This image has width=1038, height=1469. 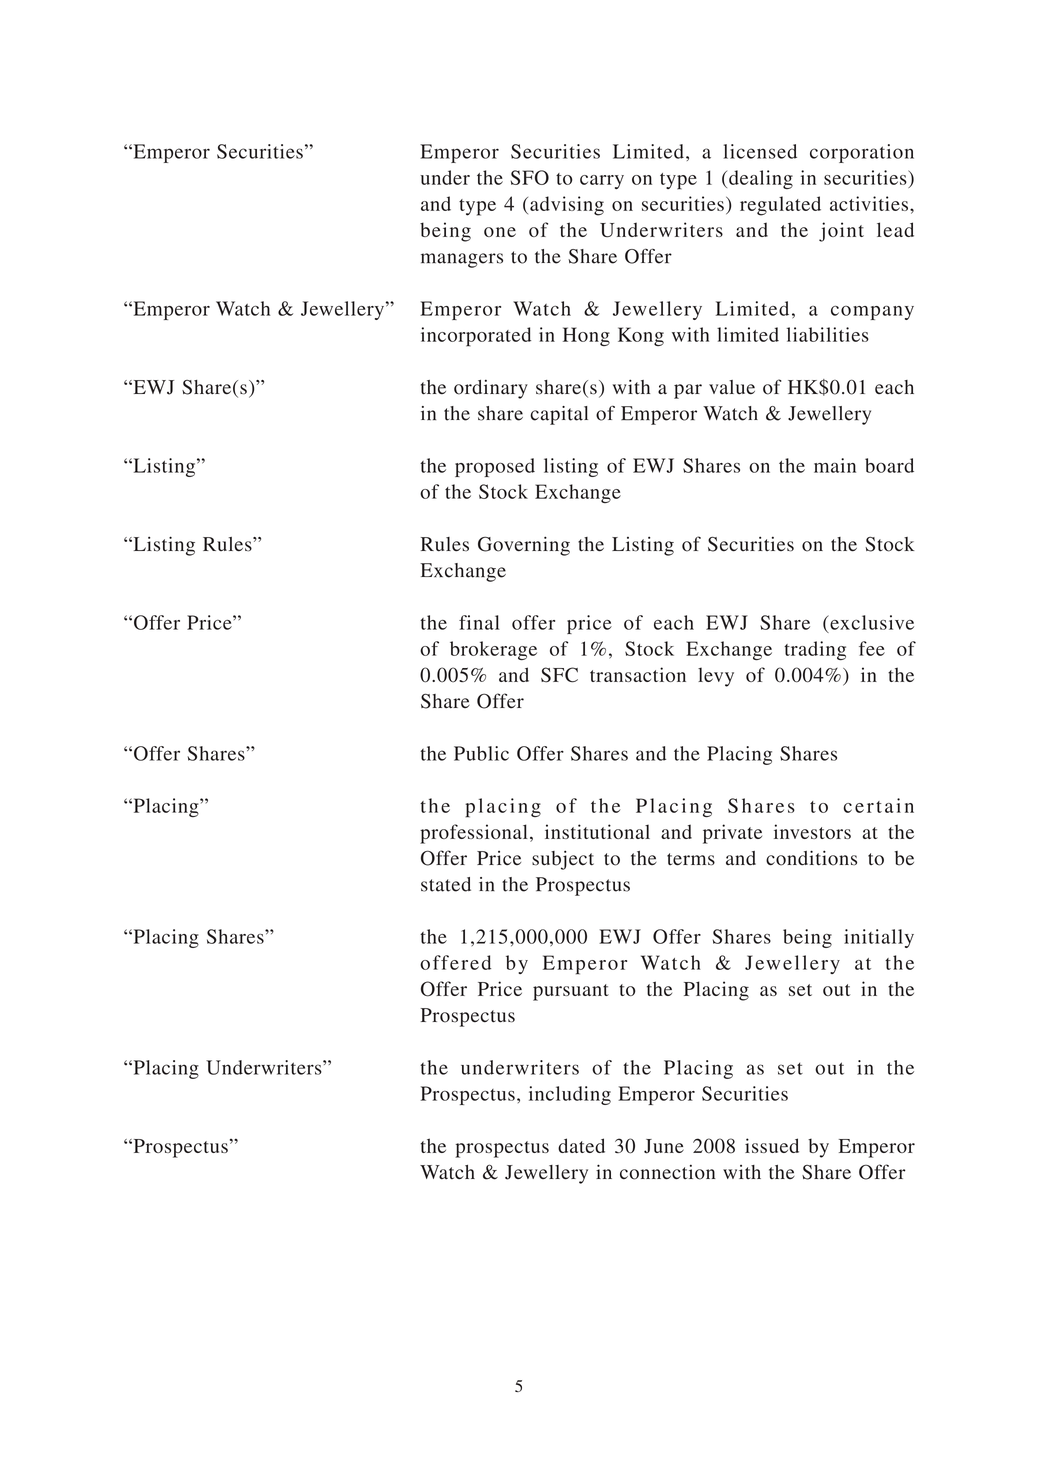 I want to click on carry, so click(x=602, y=182).
